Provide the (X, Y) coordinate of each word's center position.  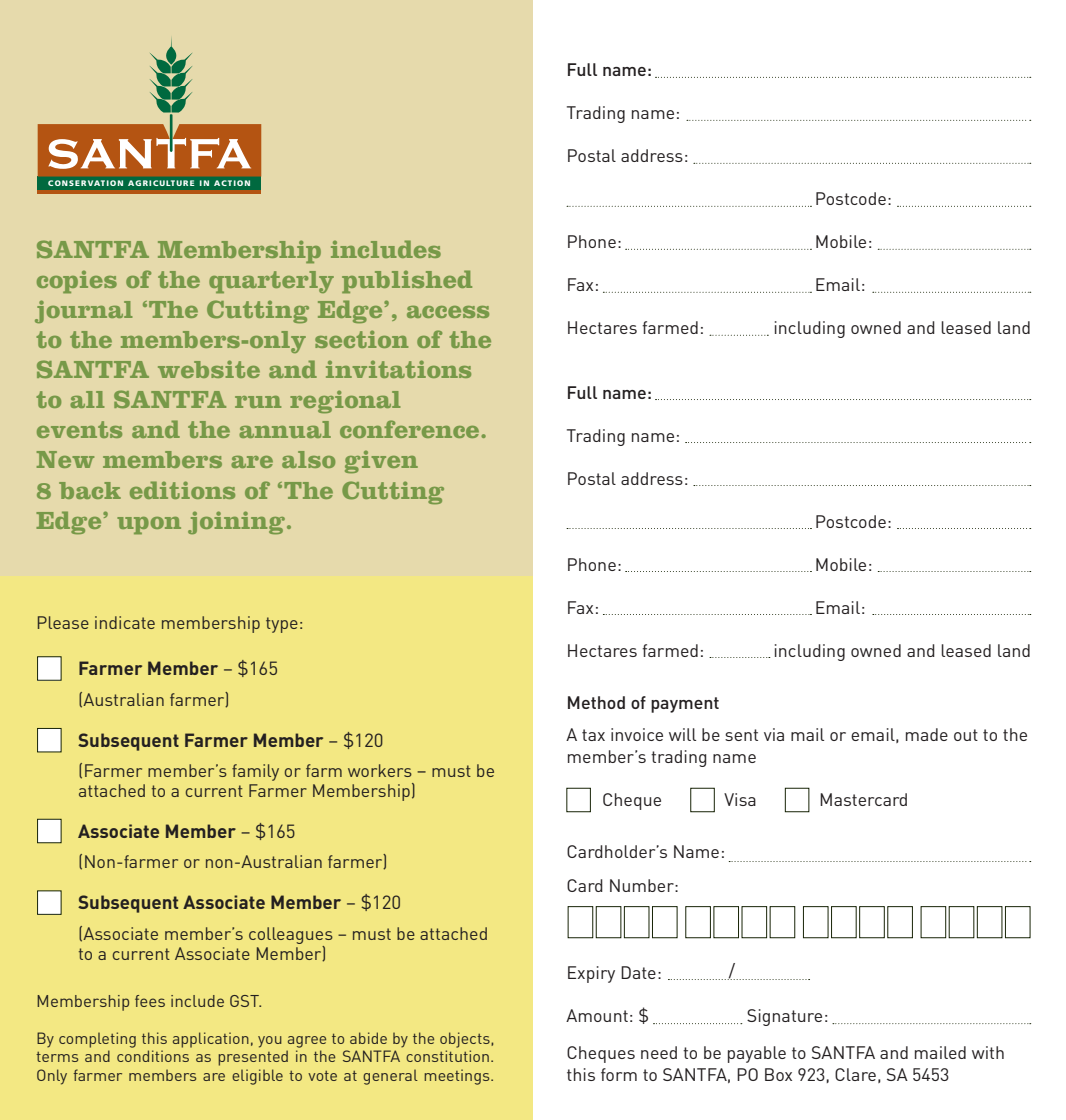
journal (83, 311)
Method (596, 702)
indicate (125, 622)
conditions (153, 1056)
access (448, 312)
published (407, 281)
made (927, 734)
